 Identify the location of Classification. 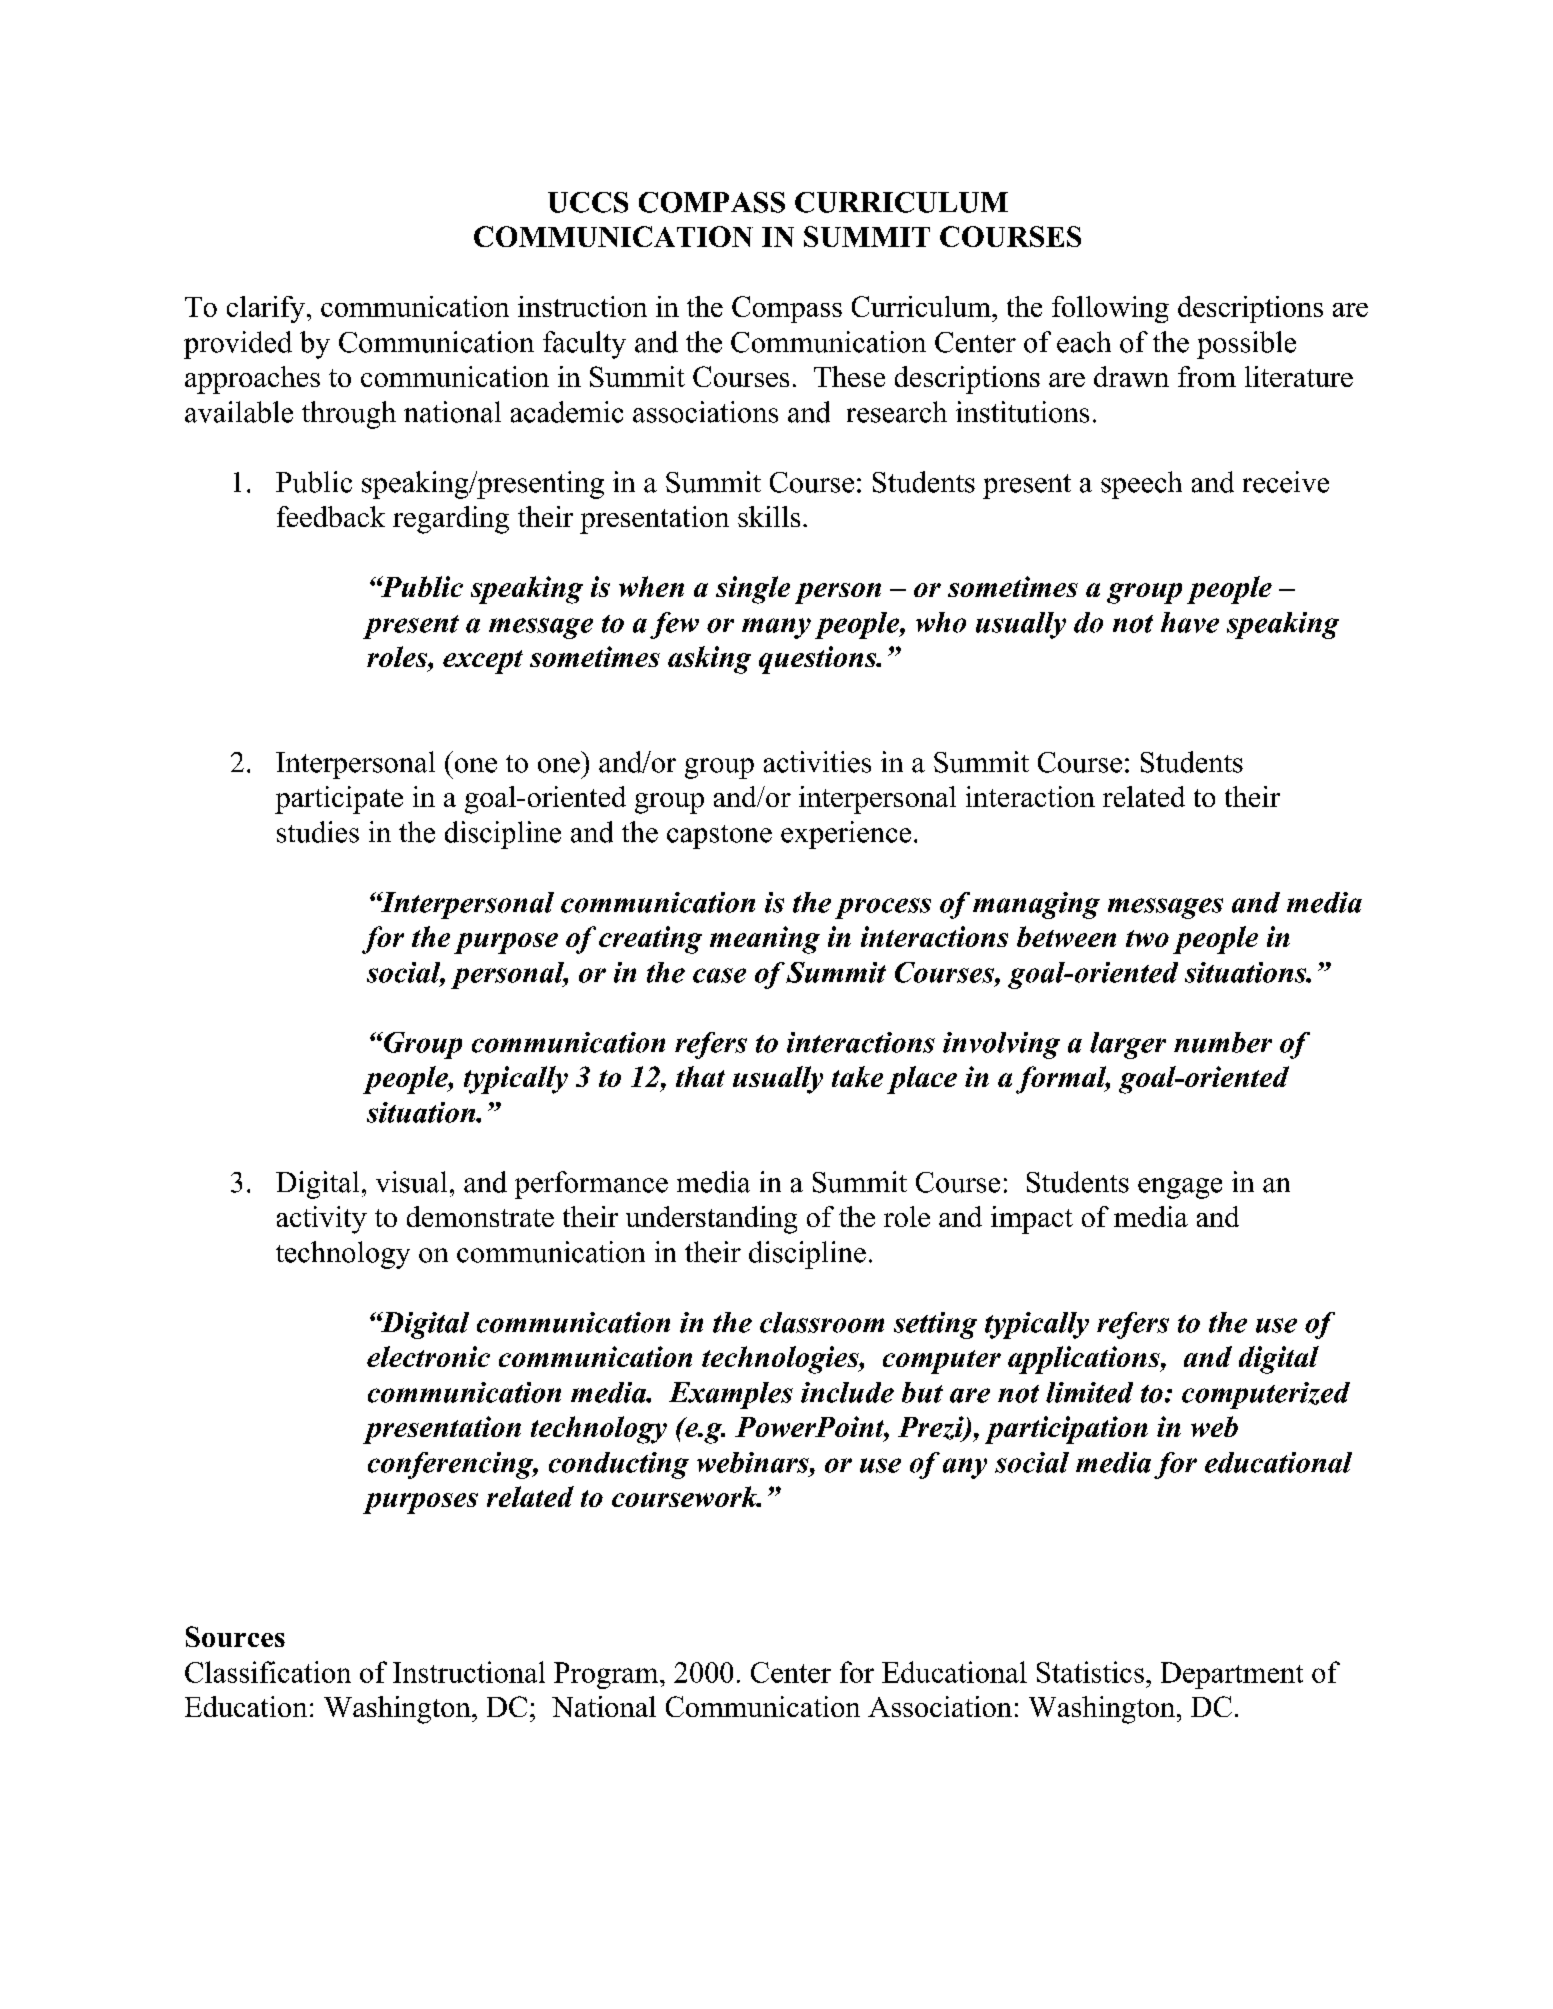
(268, 1672).
